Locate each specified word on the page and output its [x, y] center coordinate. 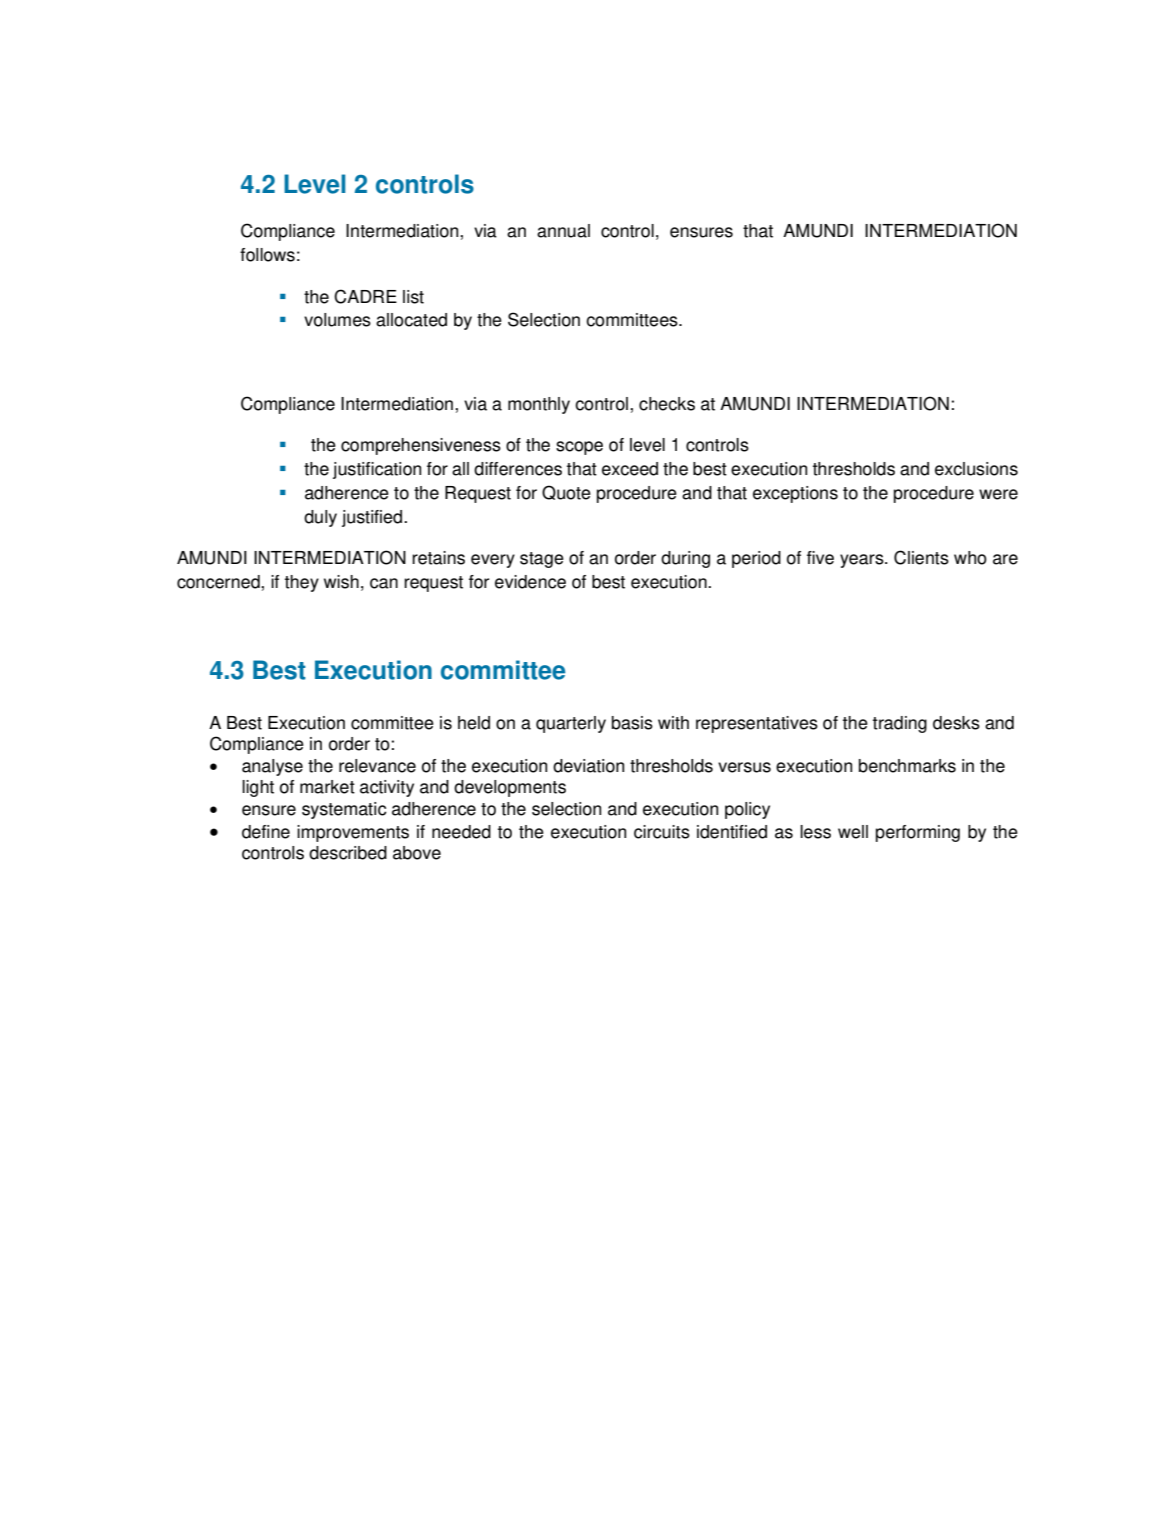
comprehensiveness [421, 446]
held [474, 723]
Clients [921, 557]
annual [563, 231]
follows [267, 255]
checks [667, 404]
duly [320, 518]
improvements [353, 833]
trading [900, 724]
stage [542, 560]
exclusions [976, 469]
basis [632, 723]
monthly [539, 405]
